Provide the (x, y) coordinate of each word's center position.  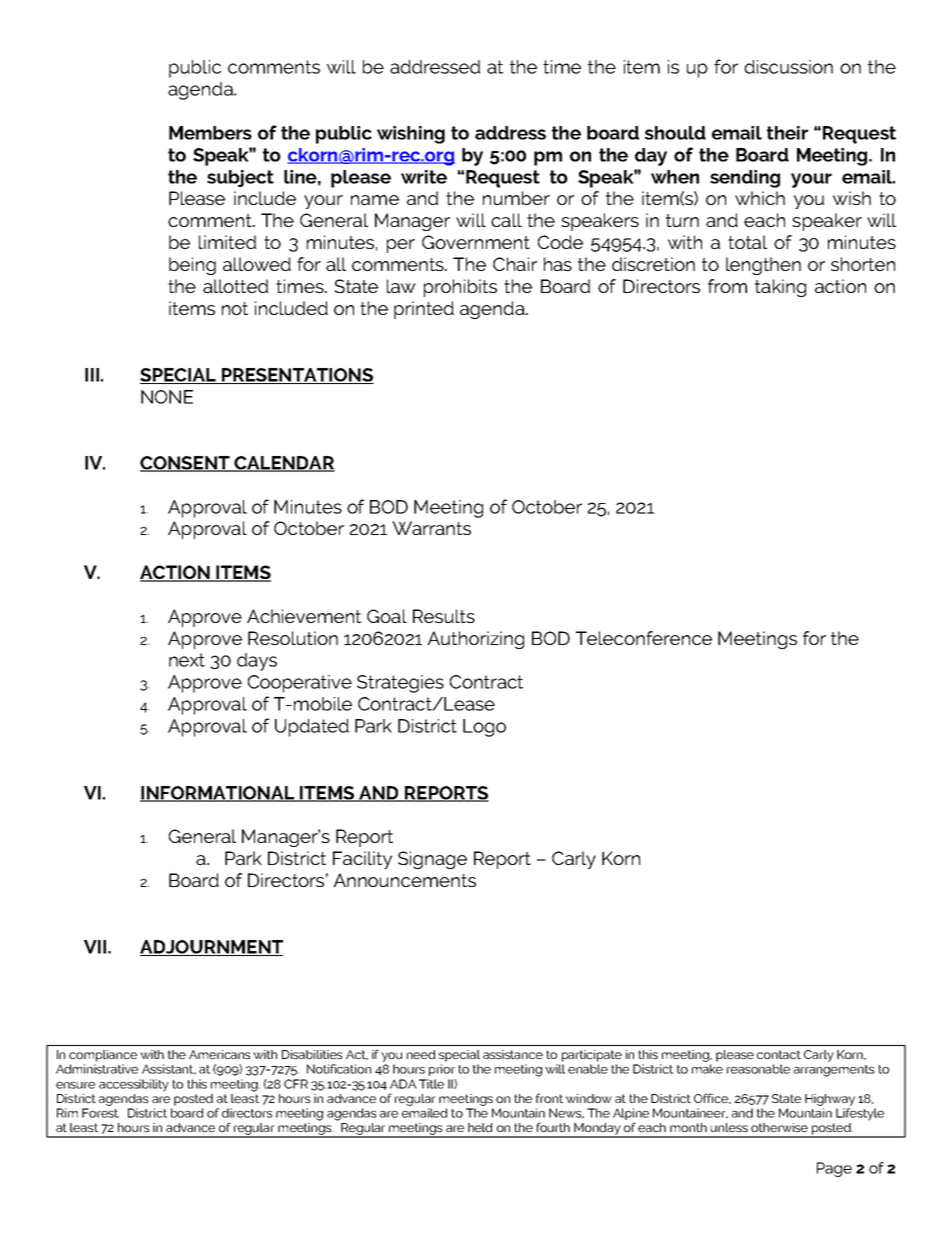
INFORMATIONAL (218, 794)
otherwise (779, 1127)
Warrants (431, 528)
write (424, 177)
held (480, 1127)
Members (210, 133)
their (787, 133)
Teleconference (644, 638)
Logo (484, 728)
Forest (101, 1113)
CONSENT (186, 464)
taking (780, 288)
